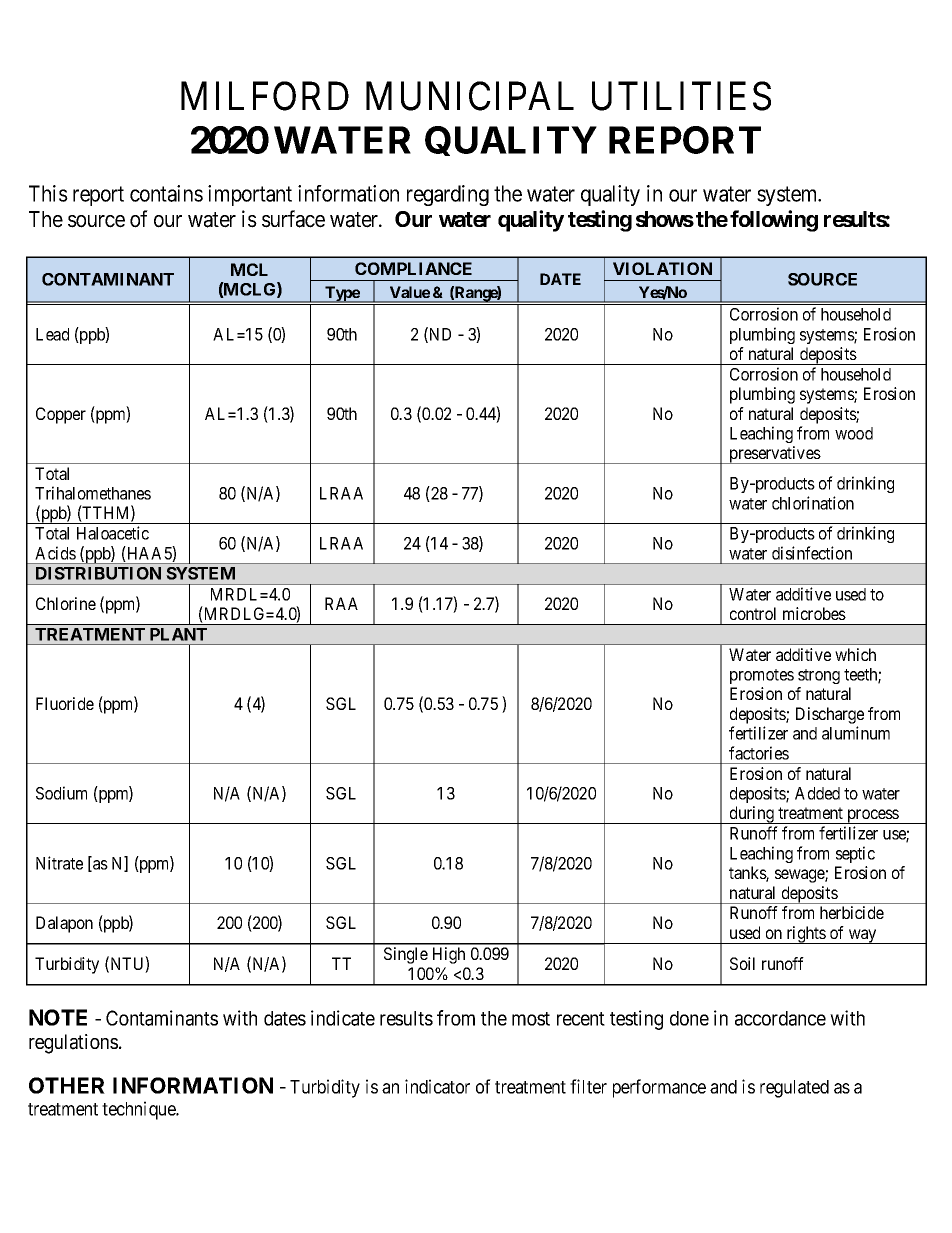 The width and height of the screenshot is (952, 1233). I want to click on during, so click(751, 815).
